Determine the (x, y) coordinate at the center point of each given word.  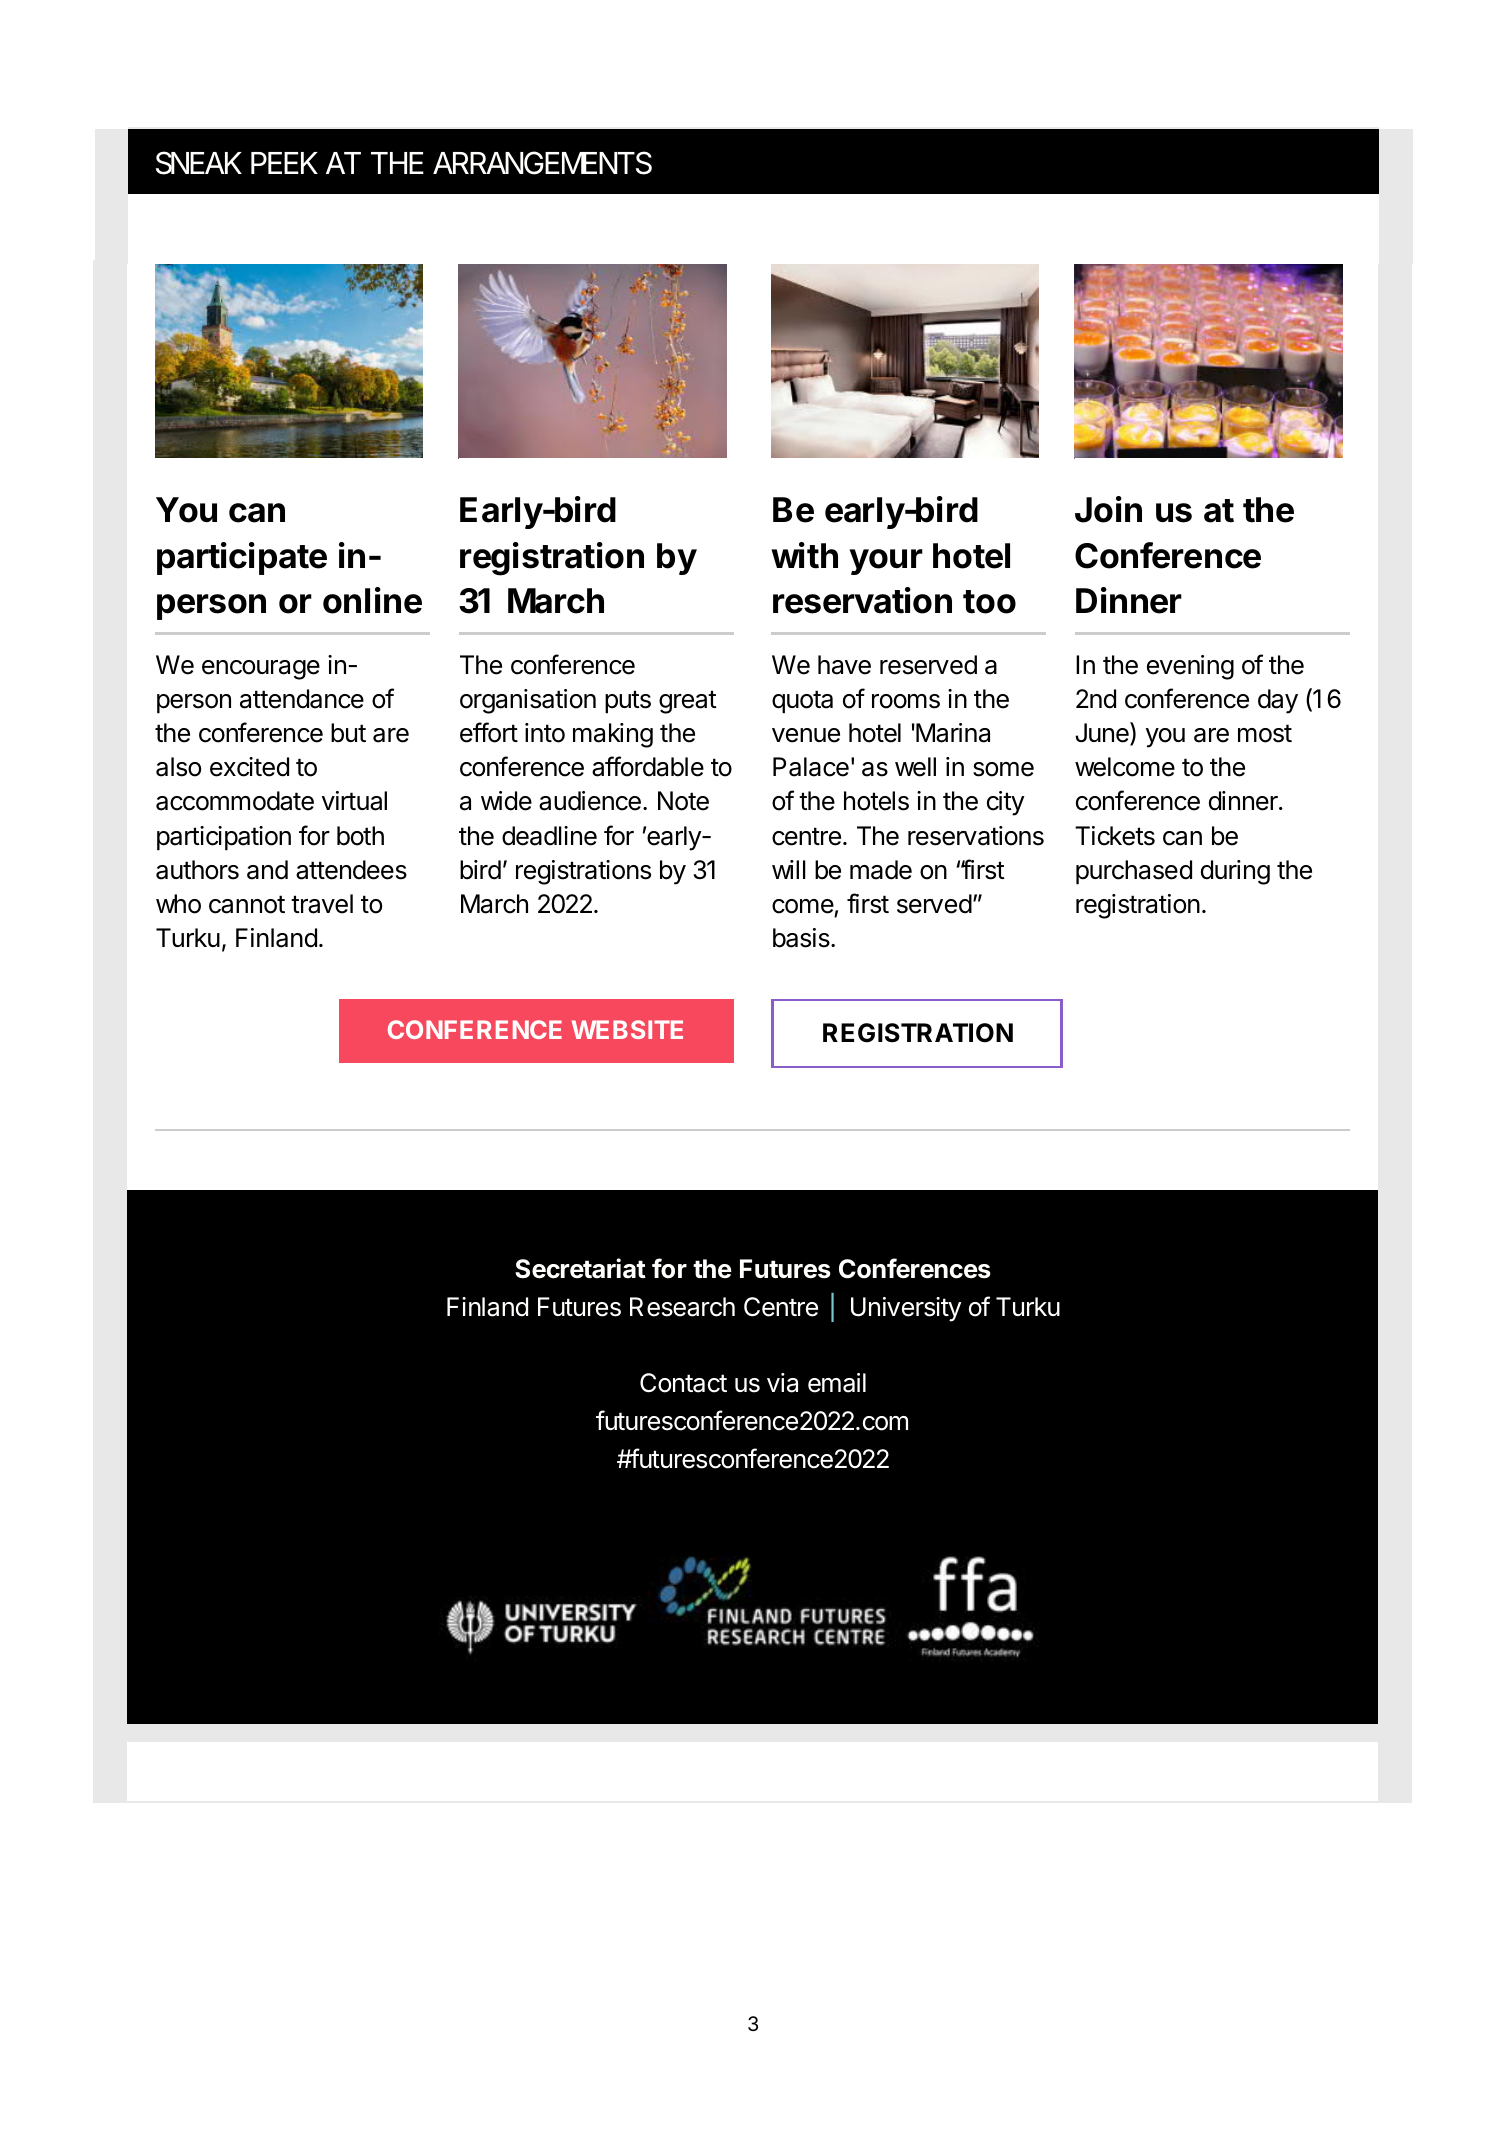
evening (1190, 667)
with (804, 555)
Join (1108, 509)
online (372, 600)
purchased (1134, 872)
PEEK (284, 163)
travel (322, 904)
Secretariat (580, 1268)
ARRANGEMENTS (542, 163)
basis (802, 938)
